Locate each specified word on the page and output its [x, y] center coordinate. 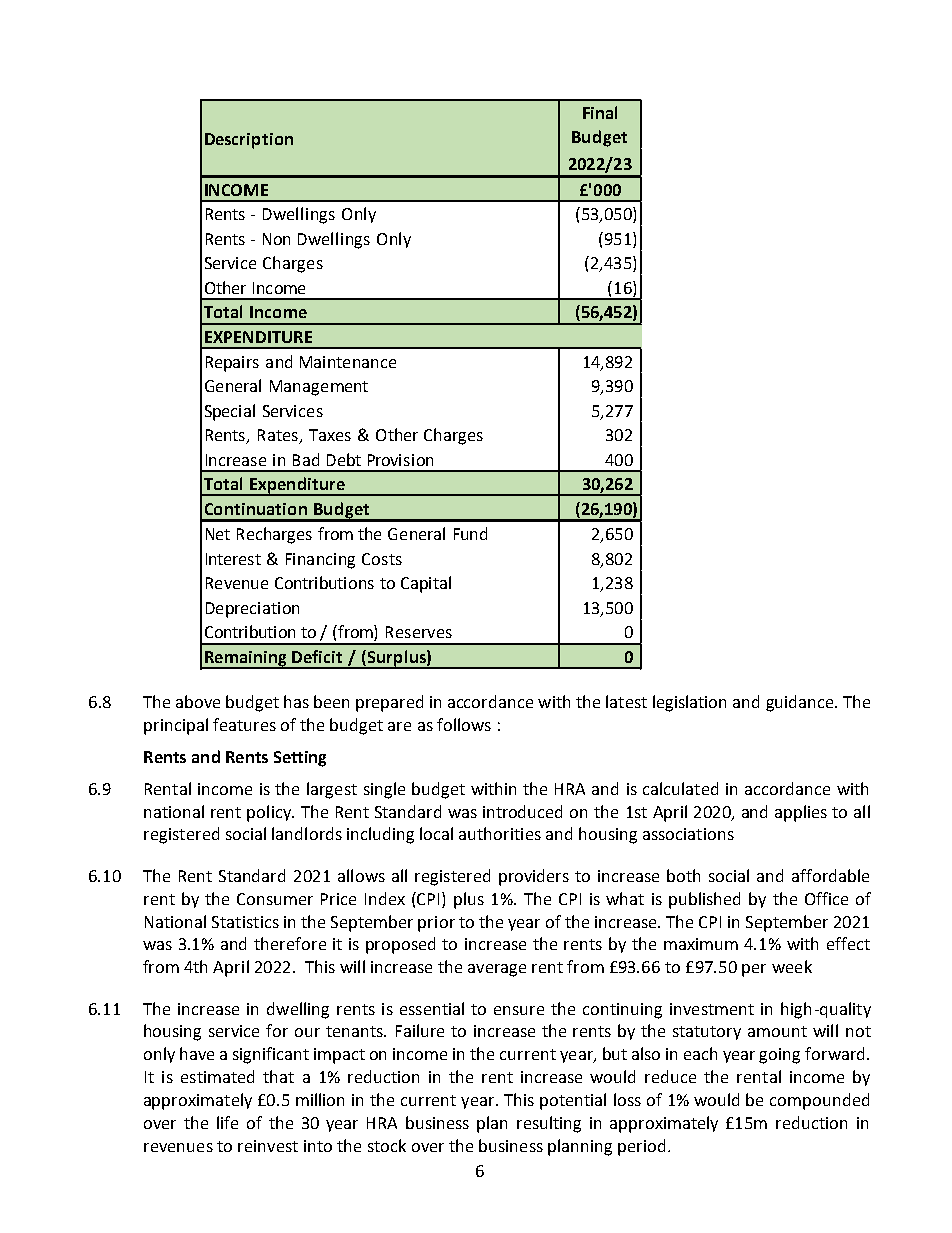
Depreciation [252, 610]
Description [249, 141]
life [227, 1122]
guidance [801, 703]
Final [600, 112]
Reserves [419, 632]
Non [276, 239]
